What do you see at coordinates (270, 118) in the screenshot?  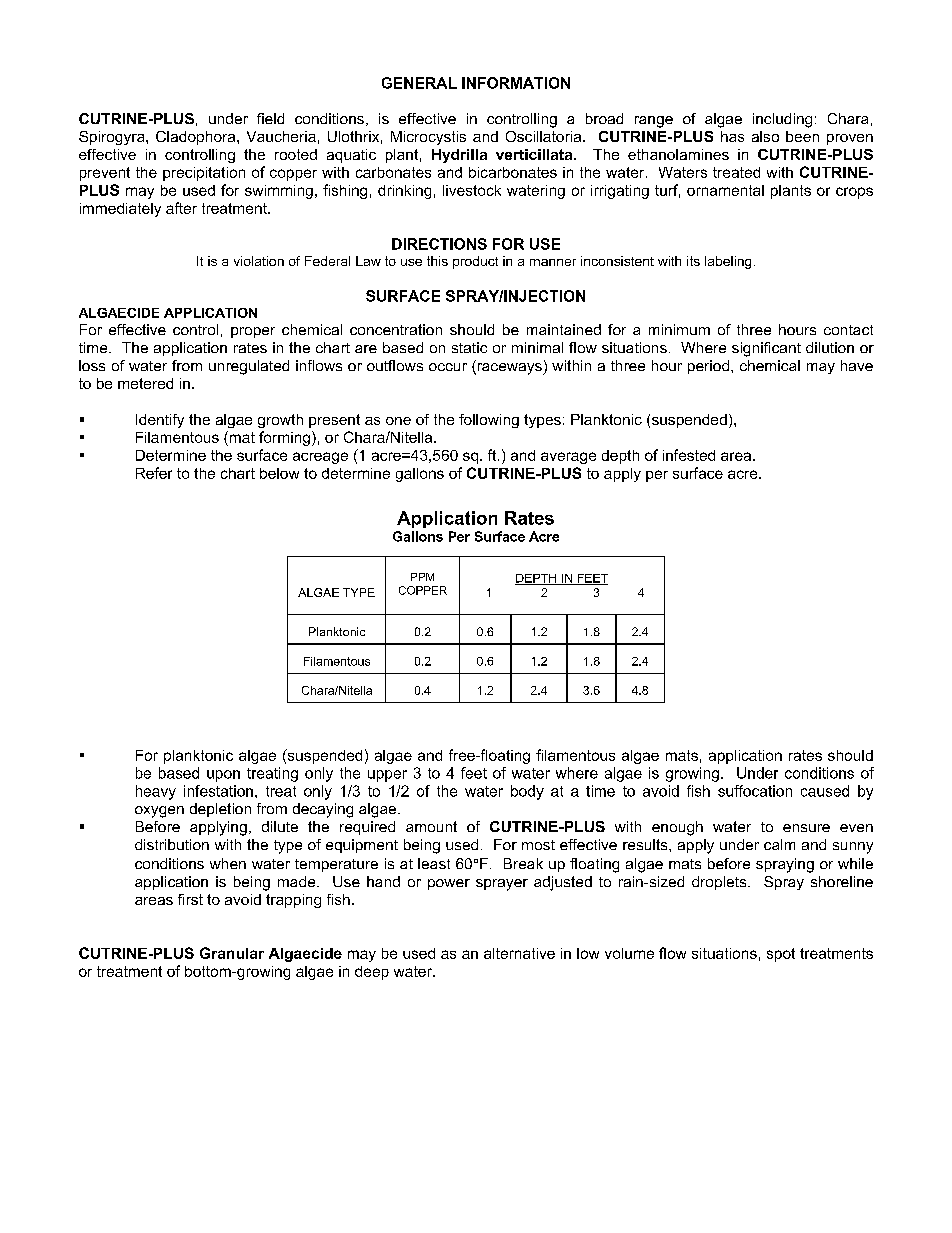 I see `field` at bounding box center [270, 118].
